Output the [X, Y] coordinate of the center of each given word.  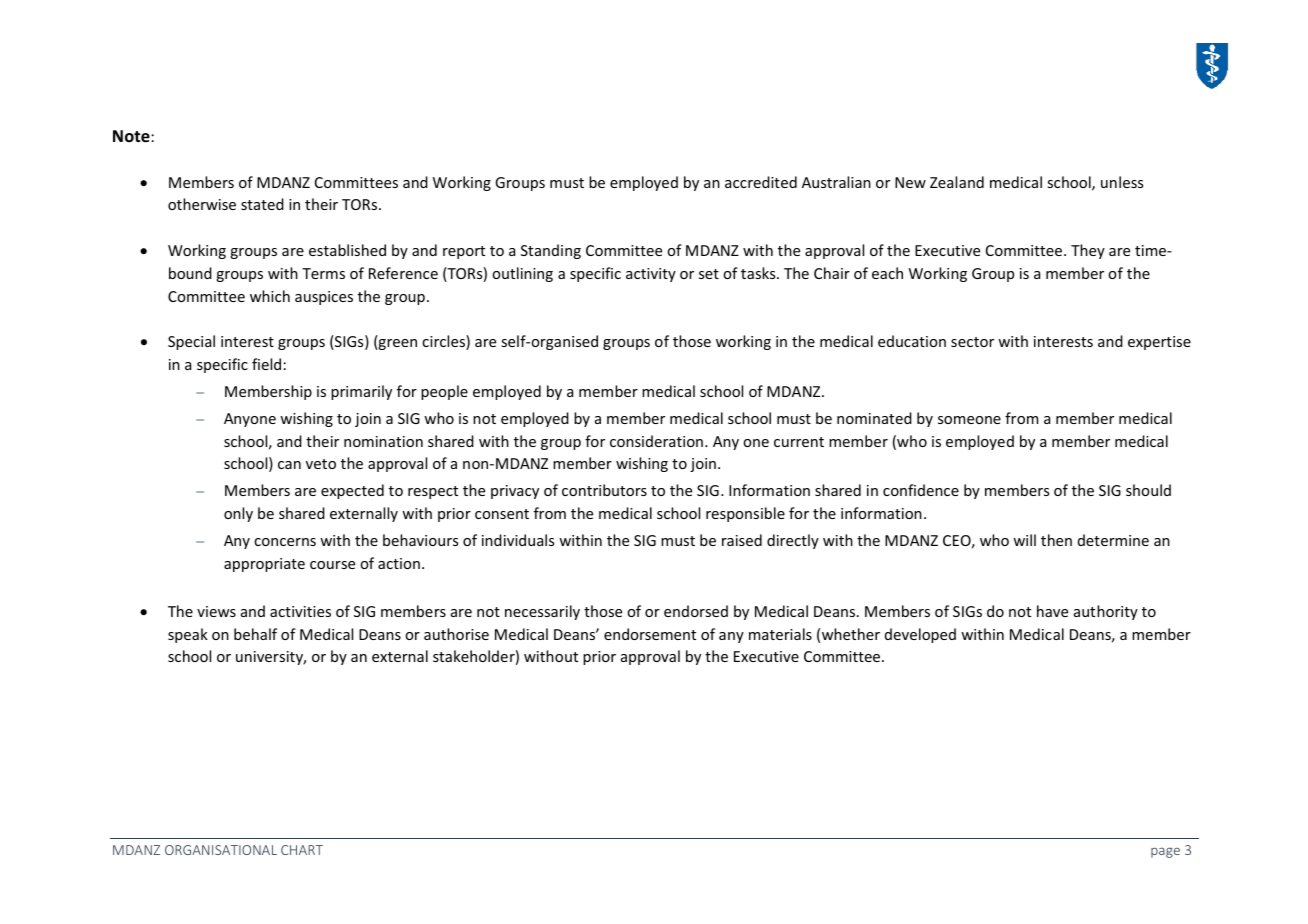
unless [1122, 182]
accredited [761, 182]
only [238, 514]
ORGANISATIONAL [221, 850]
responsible [745, 514]
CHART [302, 850]
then [1056, 540]
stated [262, 204]
